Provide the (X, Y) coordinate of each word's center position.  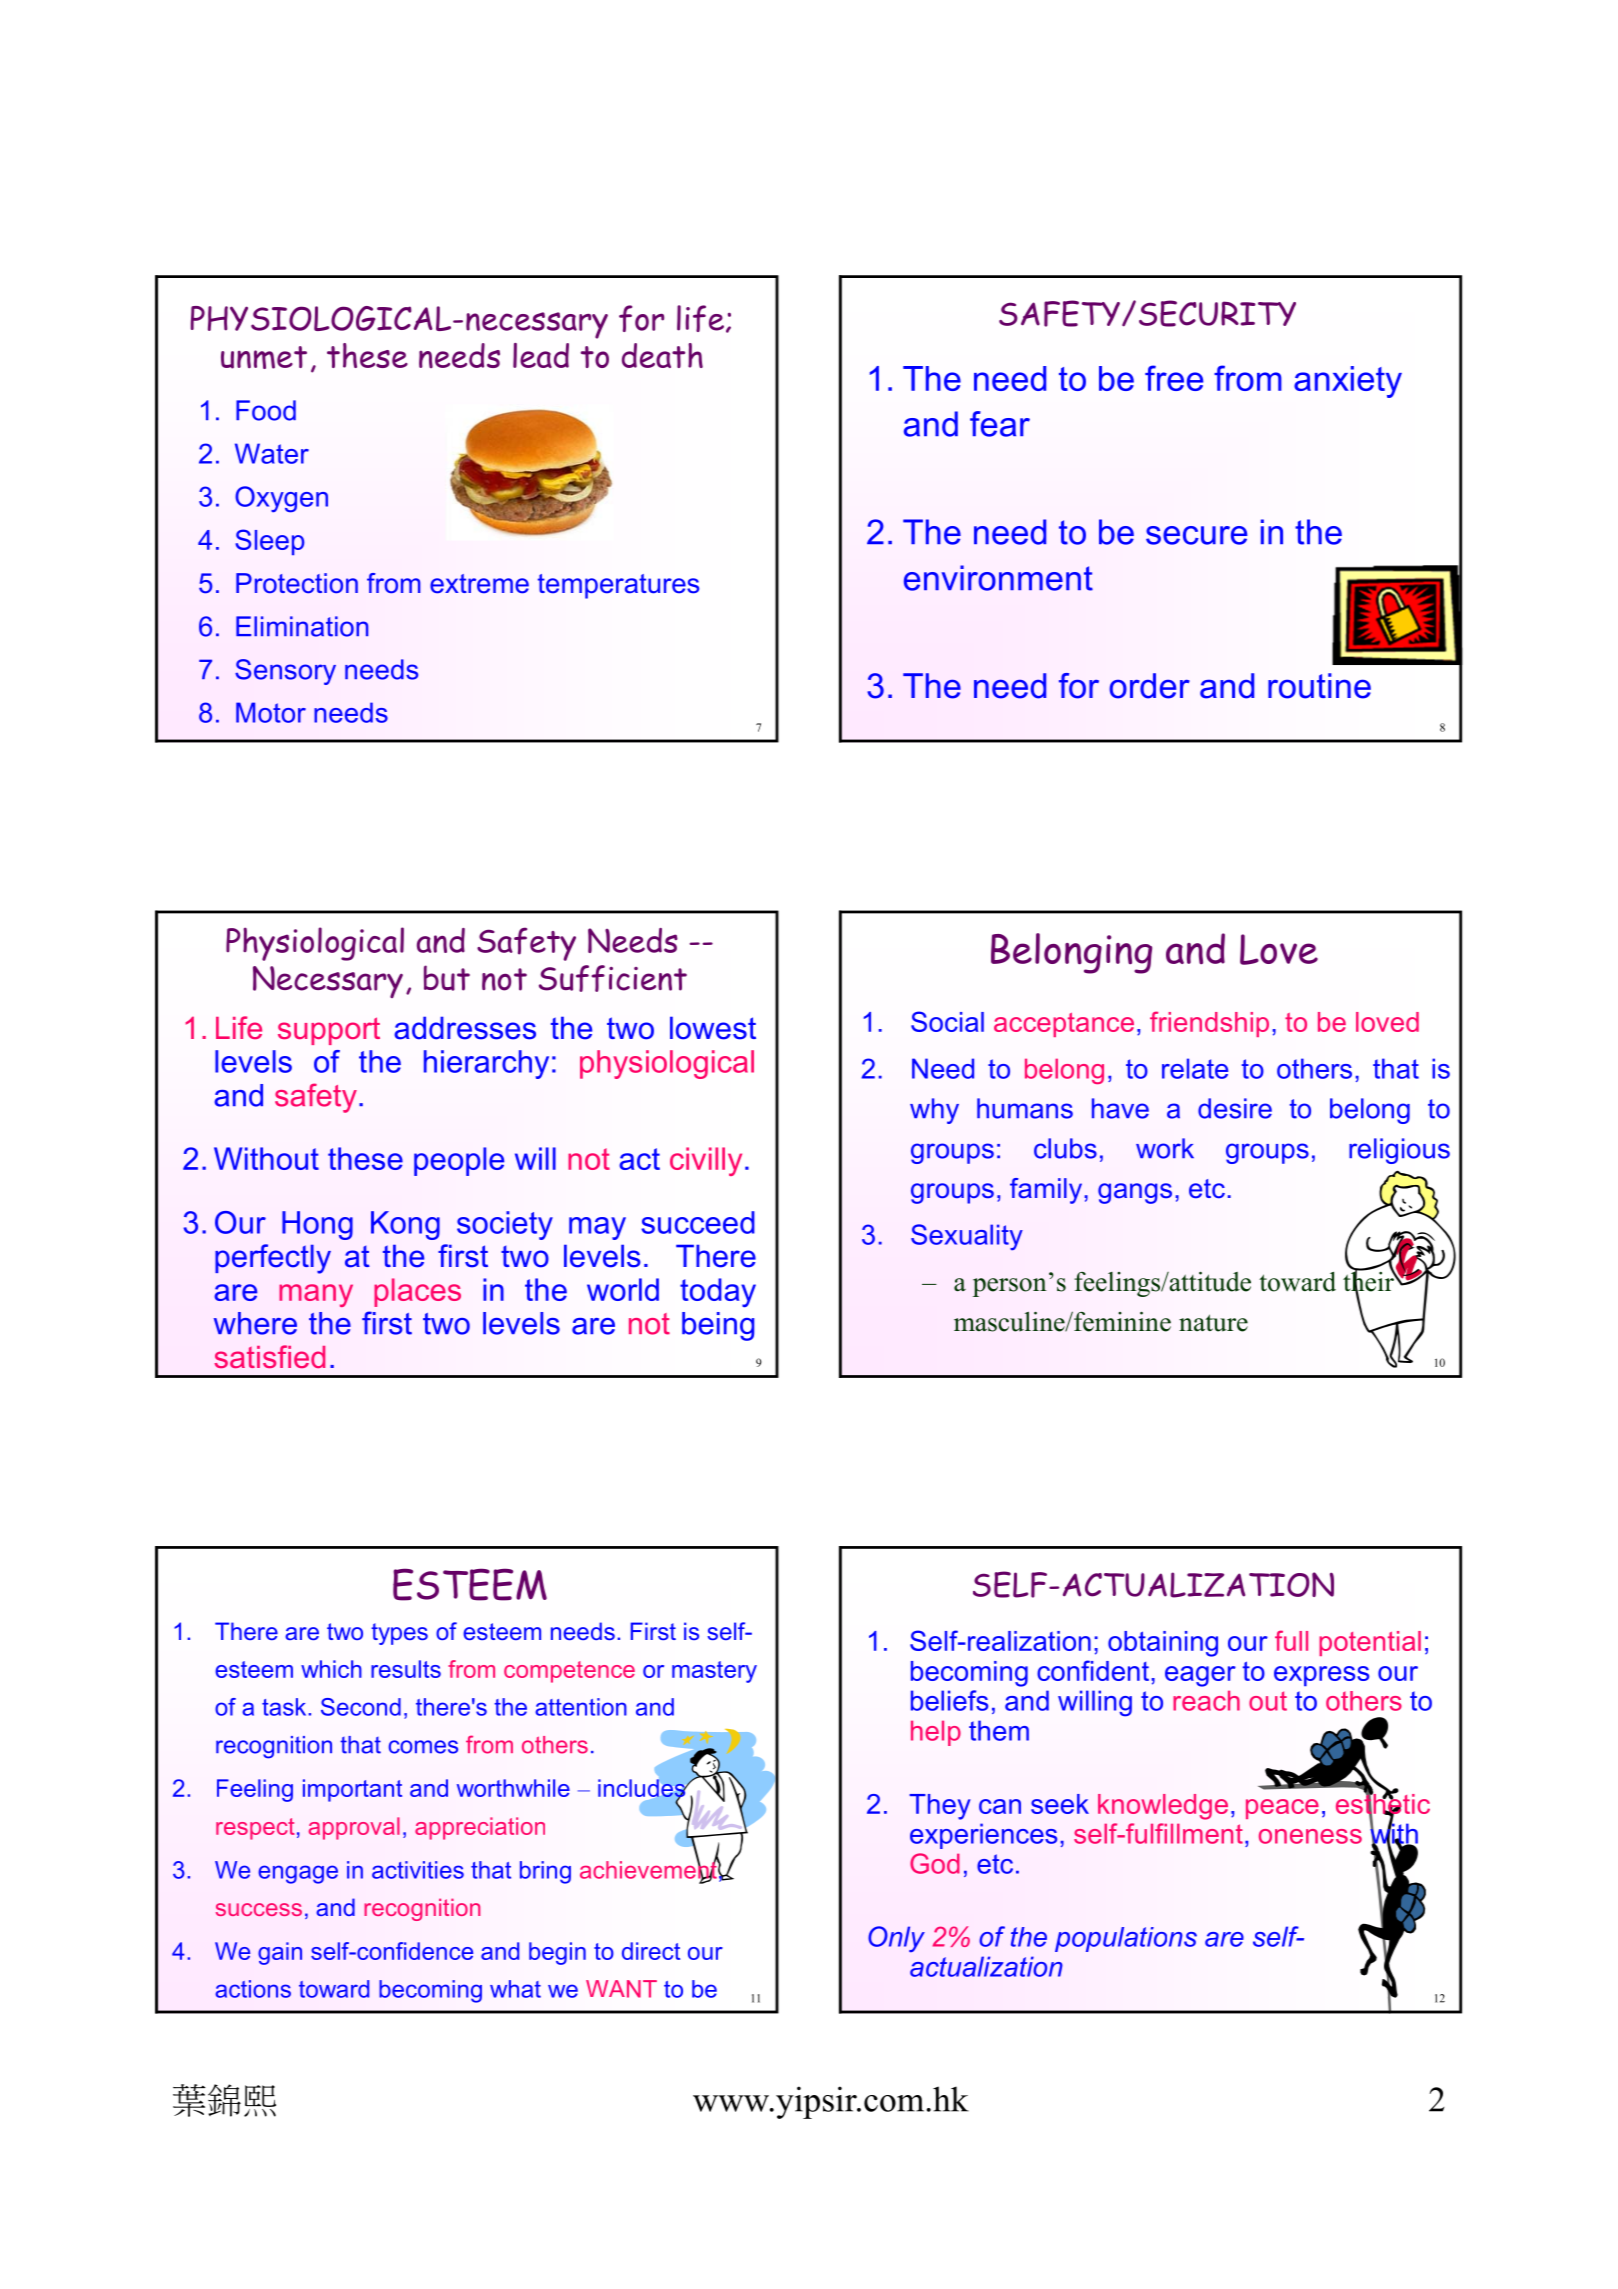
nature (1213, 1323)
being (718, 1326)
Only (896, 1939)
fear (1000, 424)
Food (266, 410)
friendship (1209, 1024)
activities (418, 1870)
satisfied (269, 1356)
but (447, 978)
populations (1126, 1939)
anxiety (1348, 382)
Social (947, 1021)
